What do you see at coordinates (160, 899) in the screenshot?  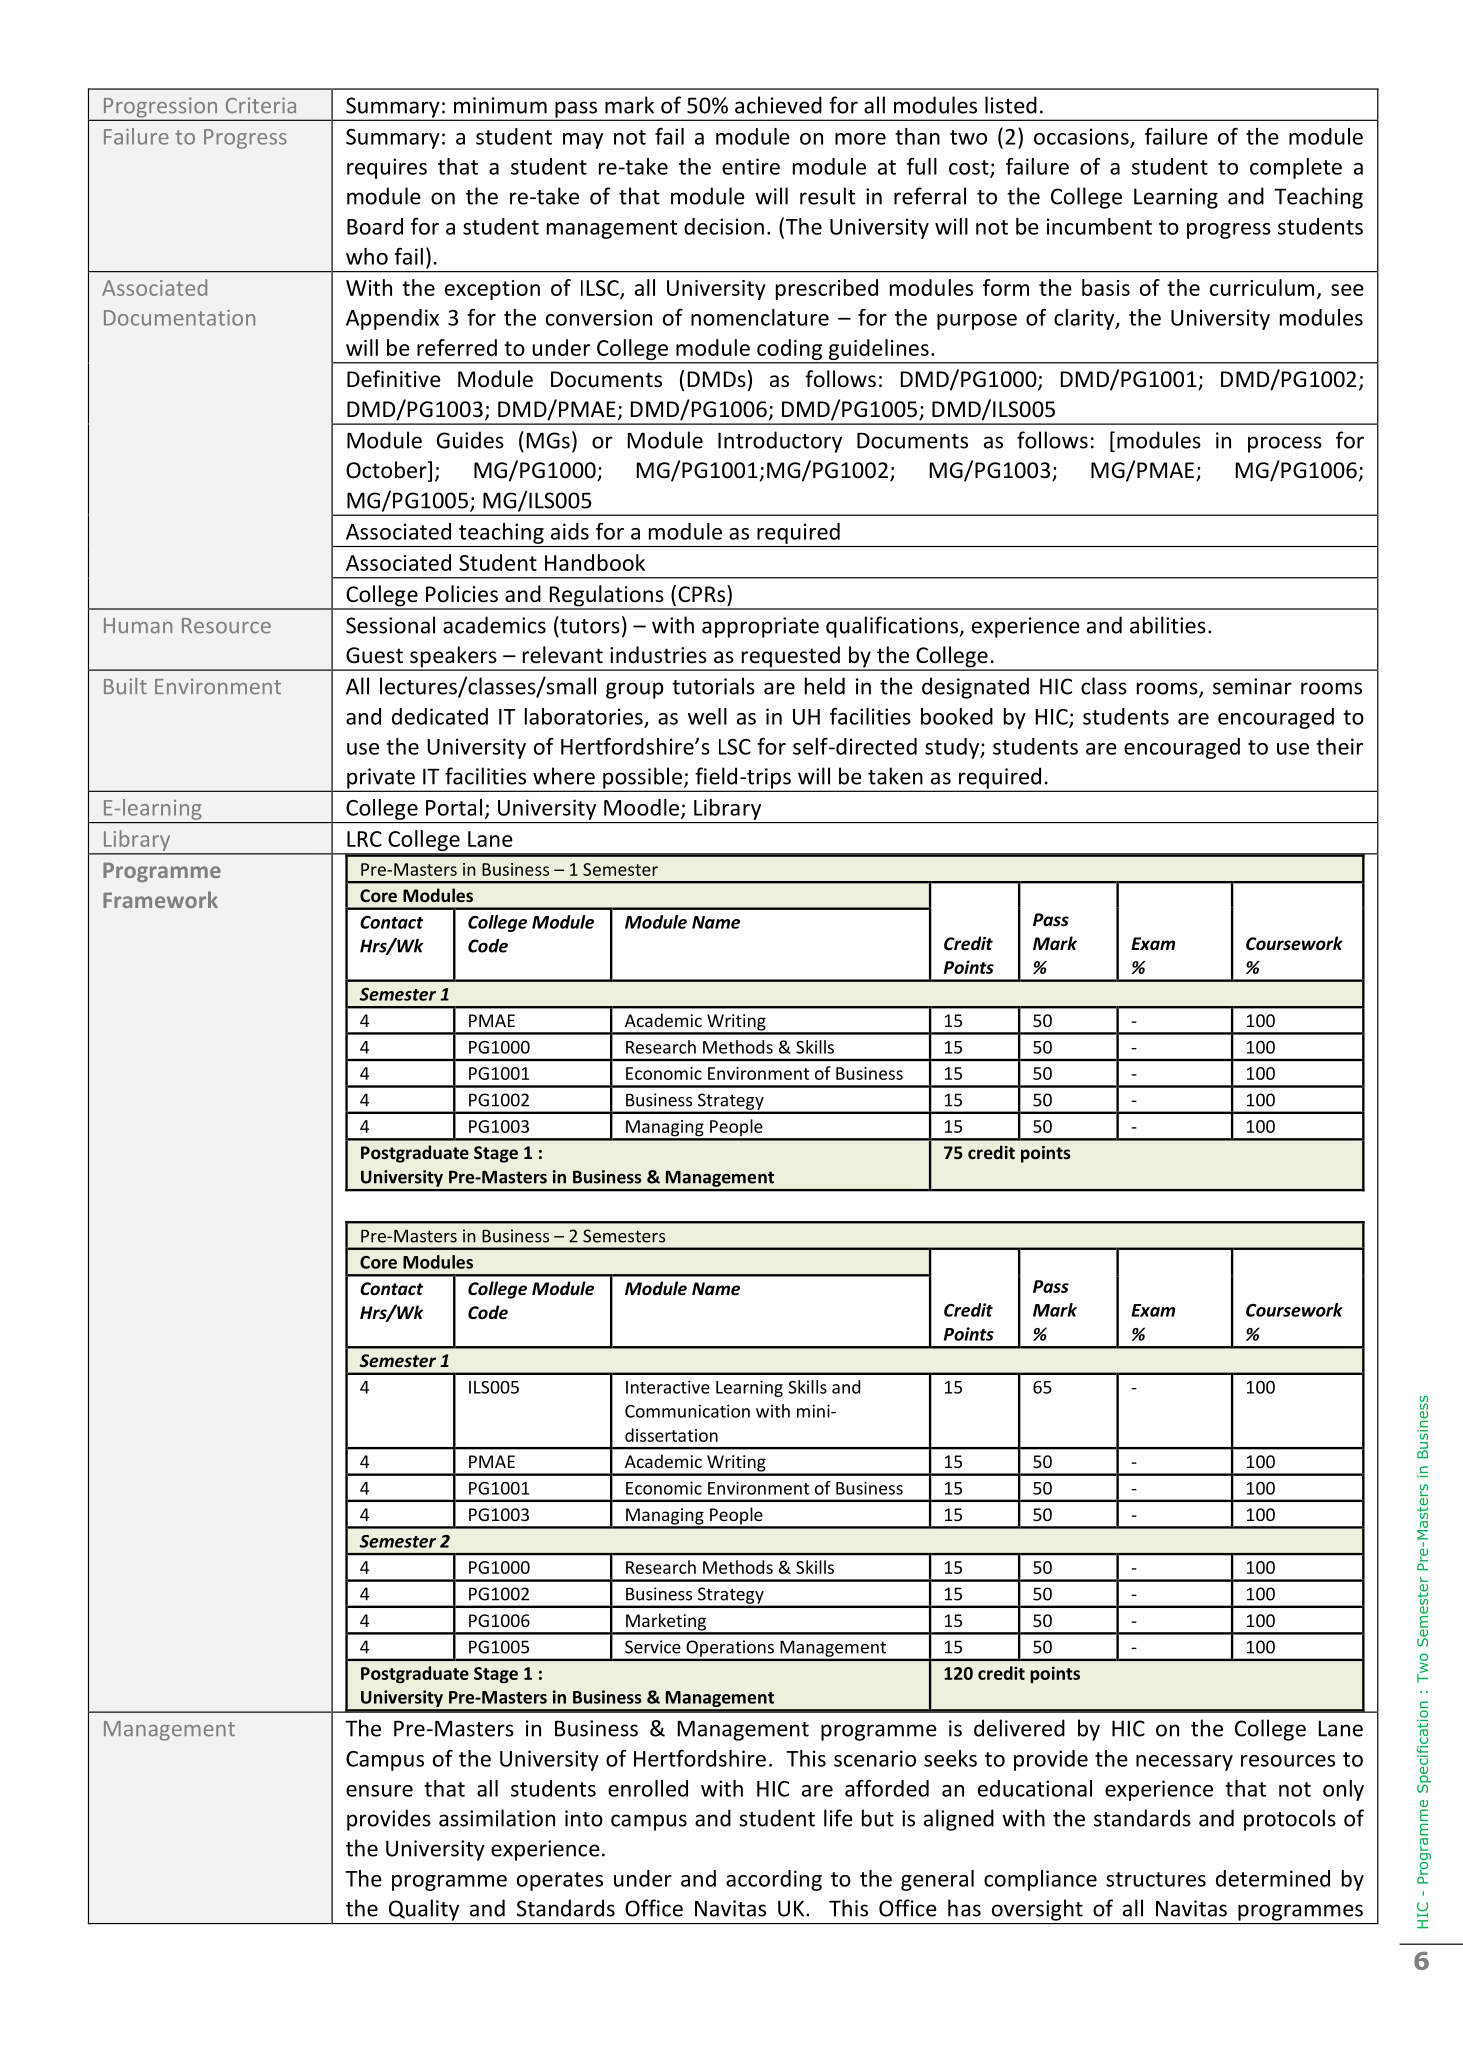 I see `Framework` at bounding box center [160, 899].
